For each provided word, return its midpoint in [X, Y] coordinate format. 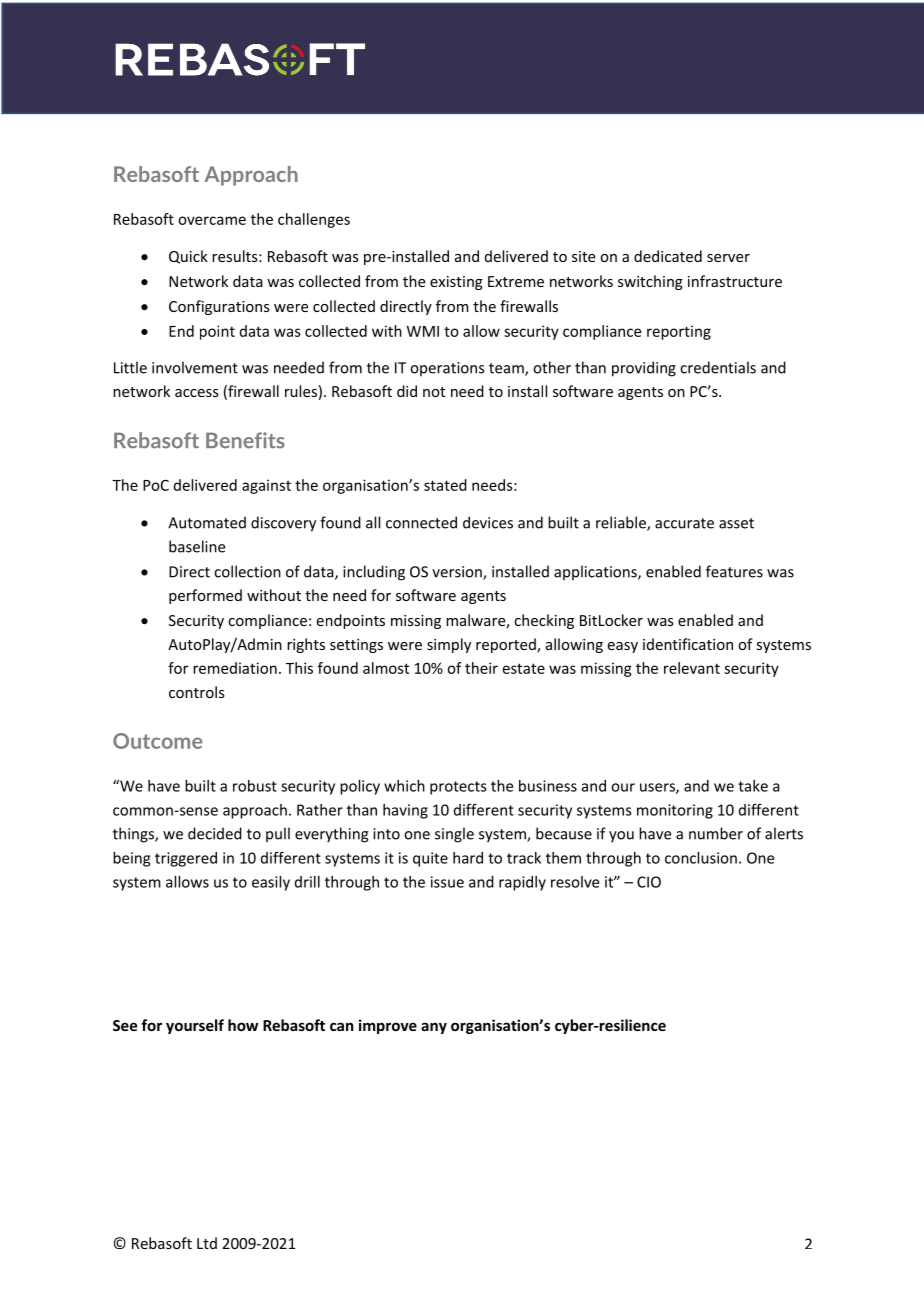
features [734, 571]
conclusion [701, 858]
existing [456, 283]
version [458, 573]
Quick [188, 257]
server [728, 258]
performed [205, 596]
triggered [186, 859]
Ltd [207, 1243]
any [434, 1028]
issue [447, 882]
